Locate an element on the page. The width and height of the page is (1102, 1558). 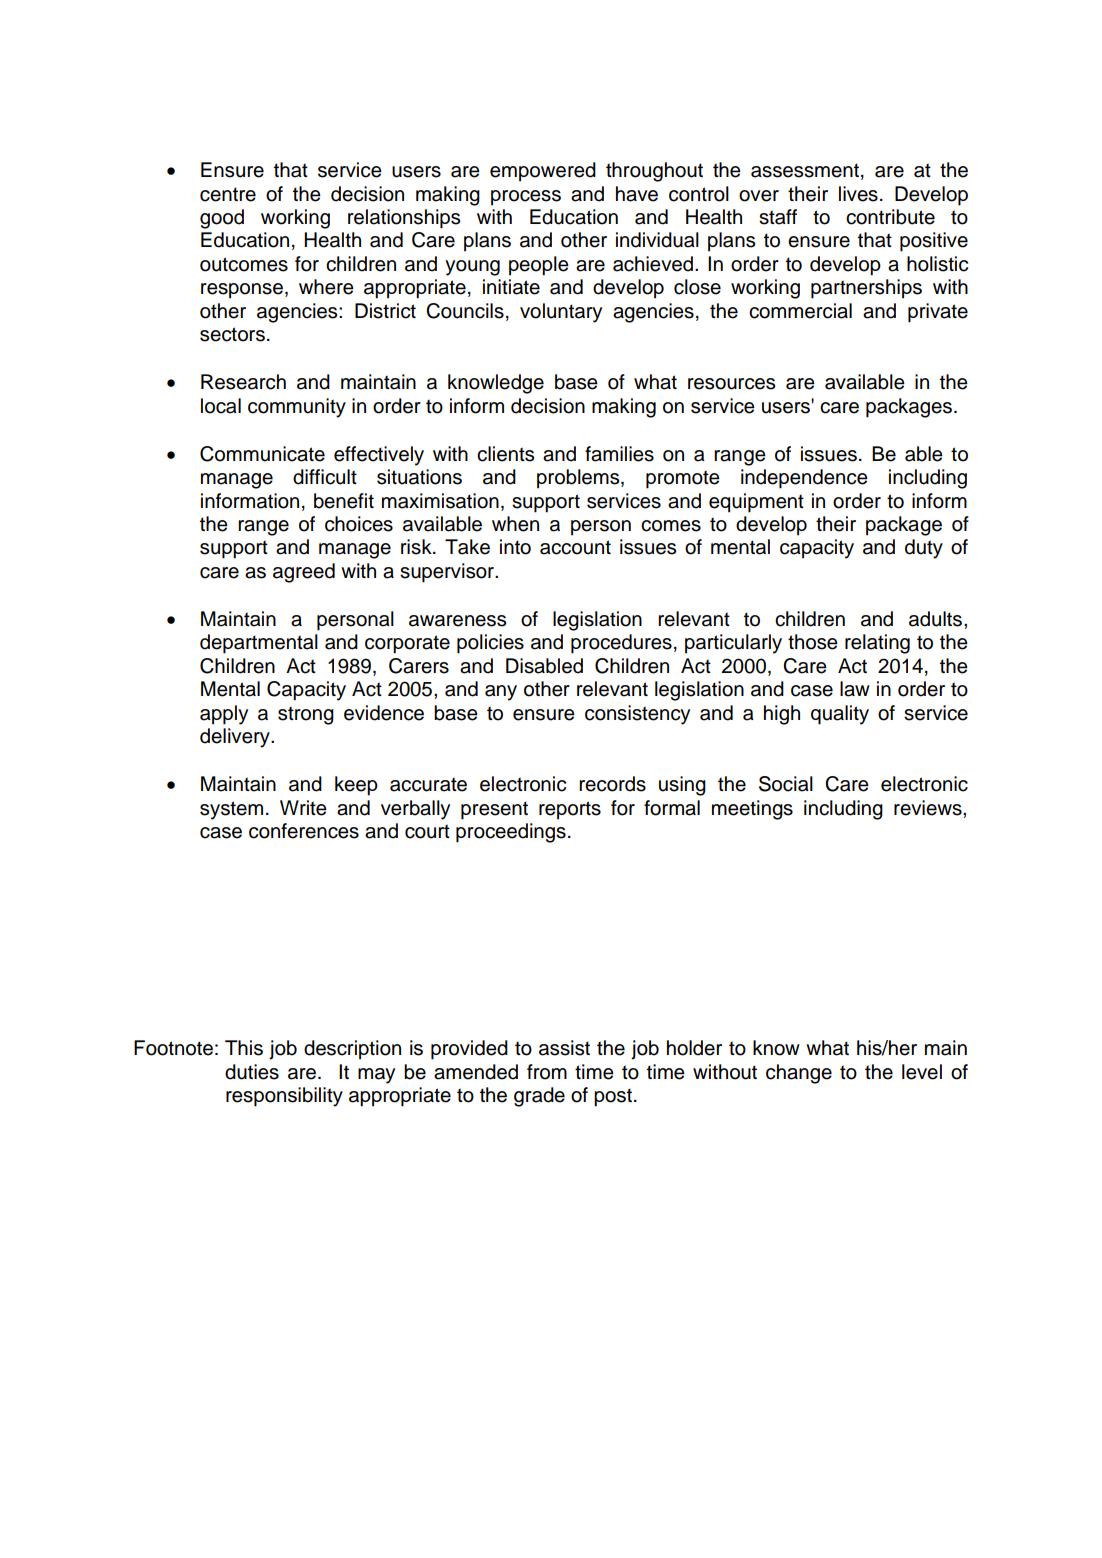
relating is located at coordinates (877, 644).
